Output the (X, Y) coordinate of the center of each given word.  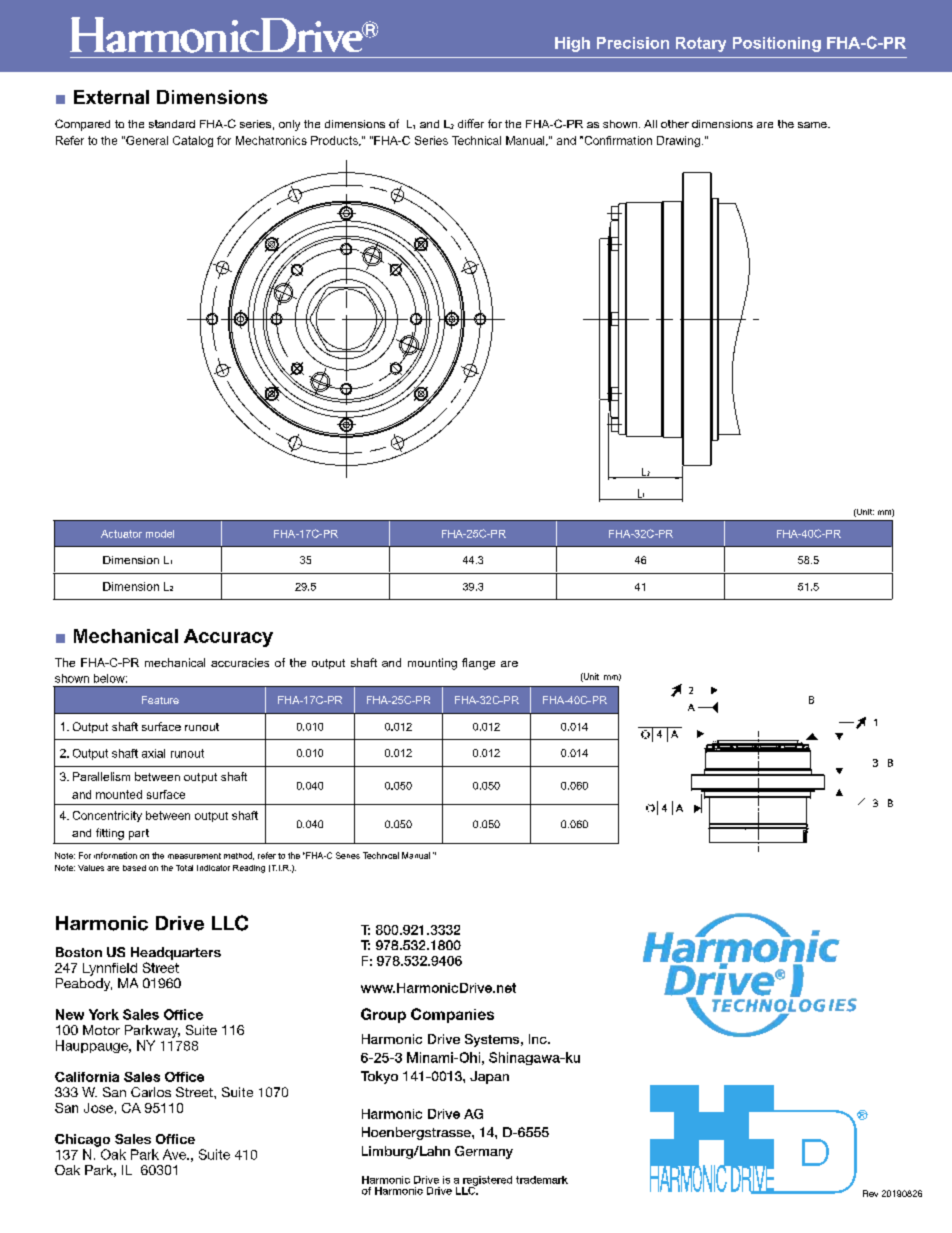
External (111, 97)
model (160, 534)
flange (478, 664)
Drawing (678, 141)
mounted (119, 794)
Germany (484, 1152)
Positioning (777, 44)
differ (471, 123)
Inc (539, 1039)
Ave (175, 1154)
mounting (432, 664)
